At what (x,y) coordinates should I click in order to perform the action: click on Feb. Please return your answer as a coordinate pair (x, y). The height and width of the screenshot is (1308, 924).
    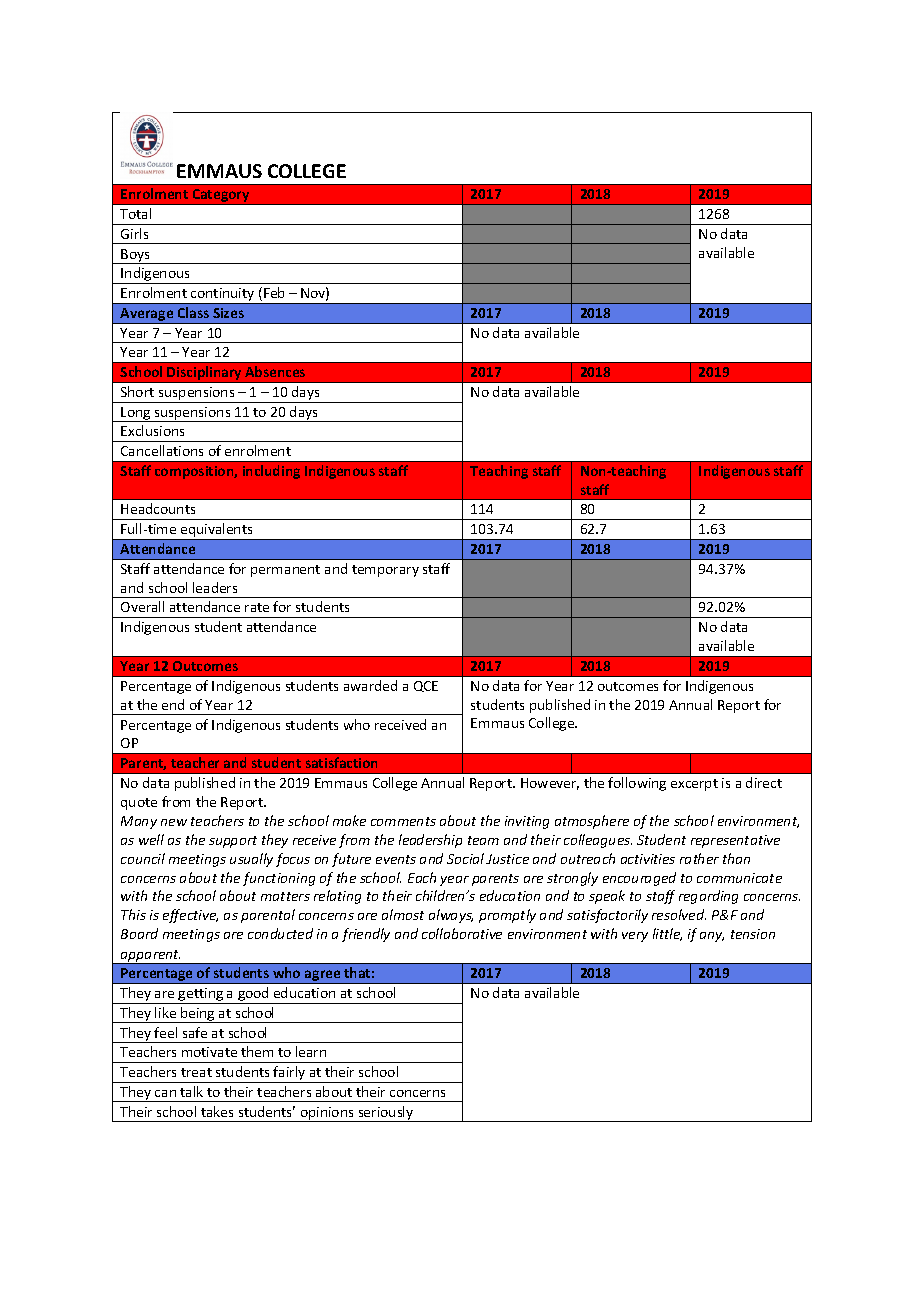
    Looking at the image, I should click on (274, 292).
